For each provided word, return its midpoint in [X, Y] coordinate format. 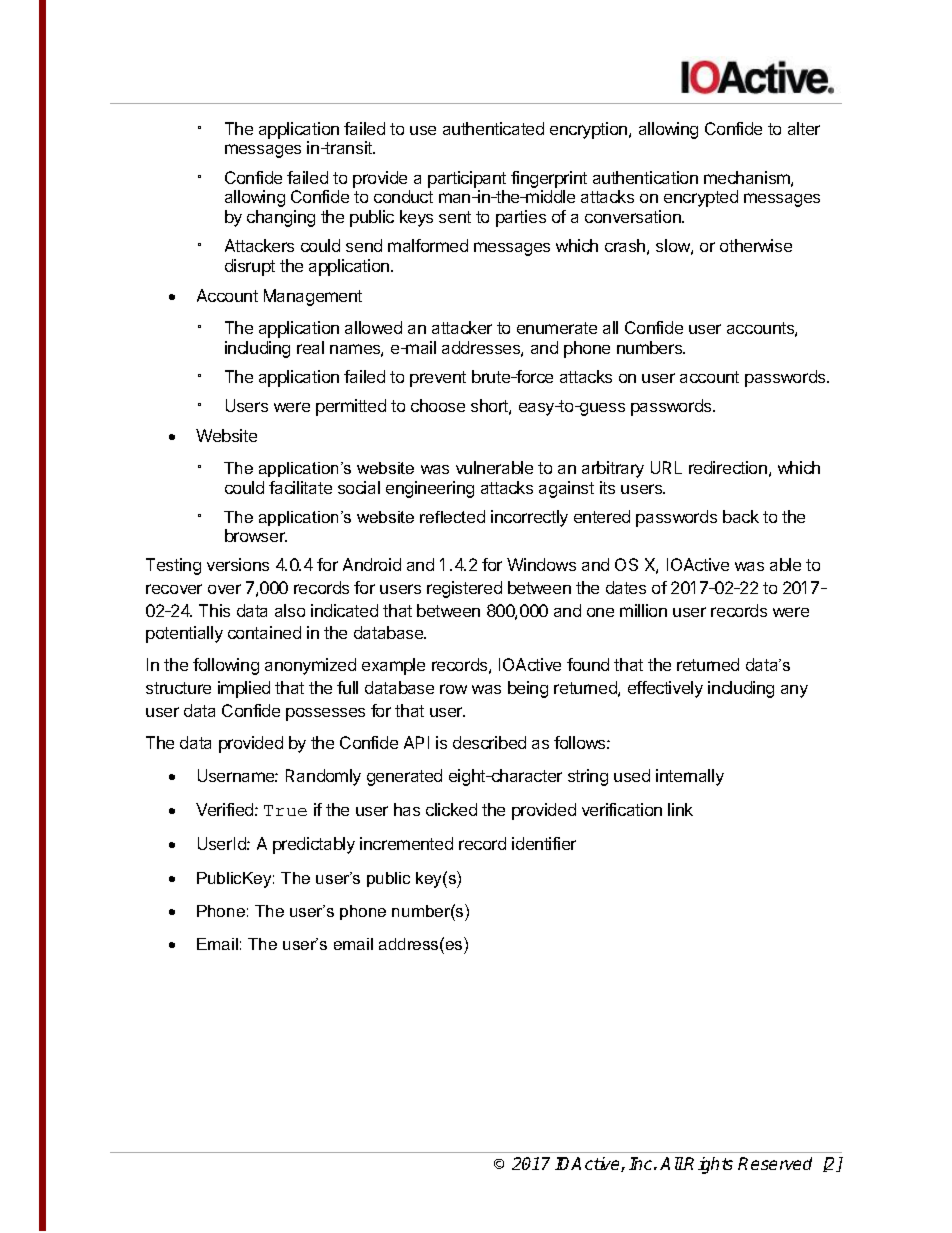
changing [281, 218]
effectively [665, 689]
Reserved [775, 1163]
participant [467, 179]
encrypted [701, 198]
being [528, 689]
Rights [708, 1165]
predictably [314, 845]
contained [264, 632]
